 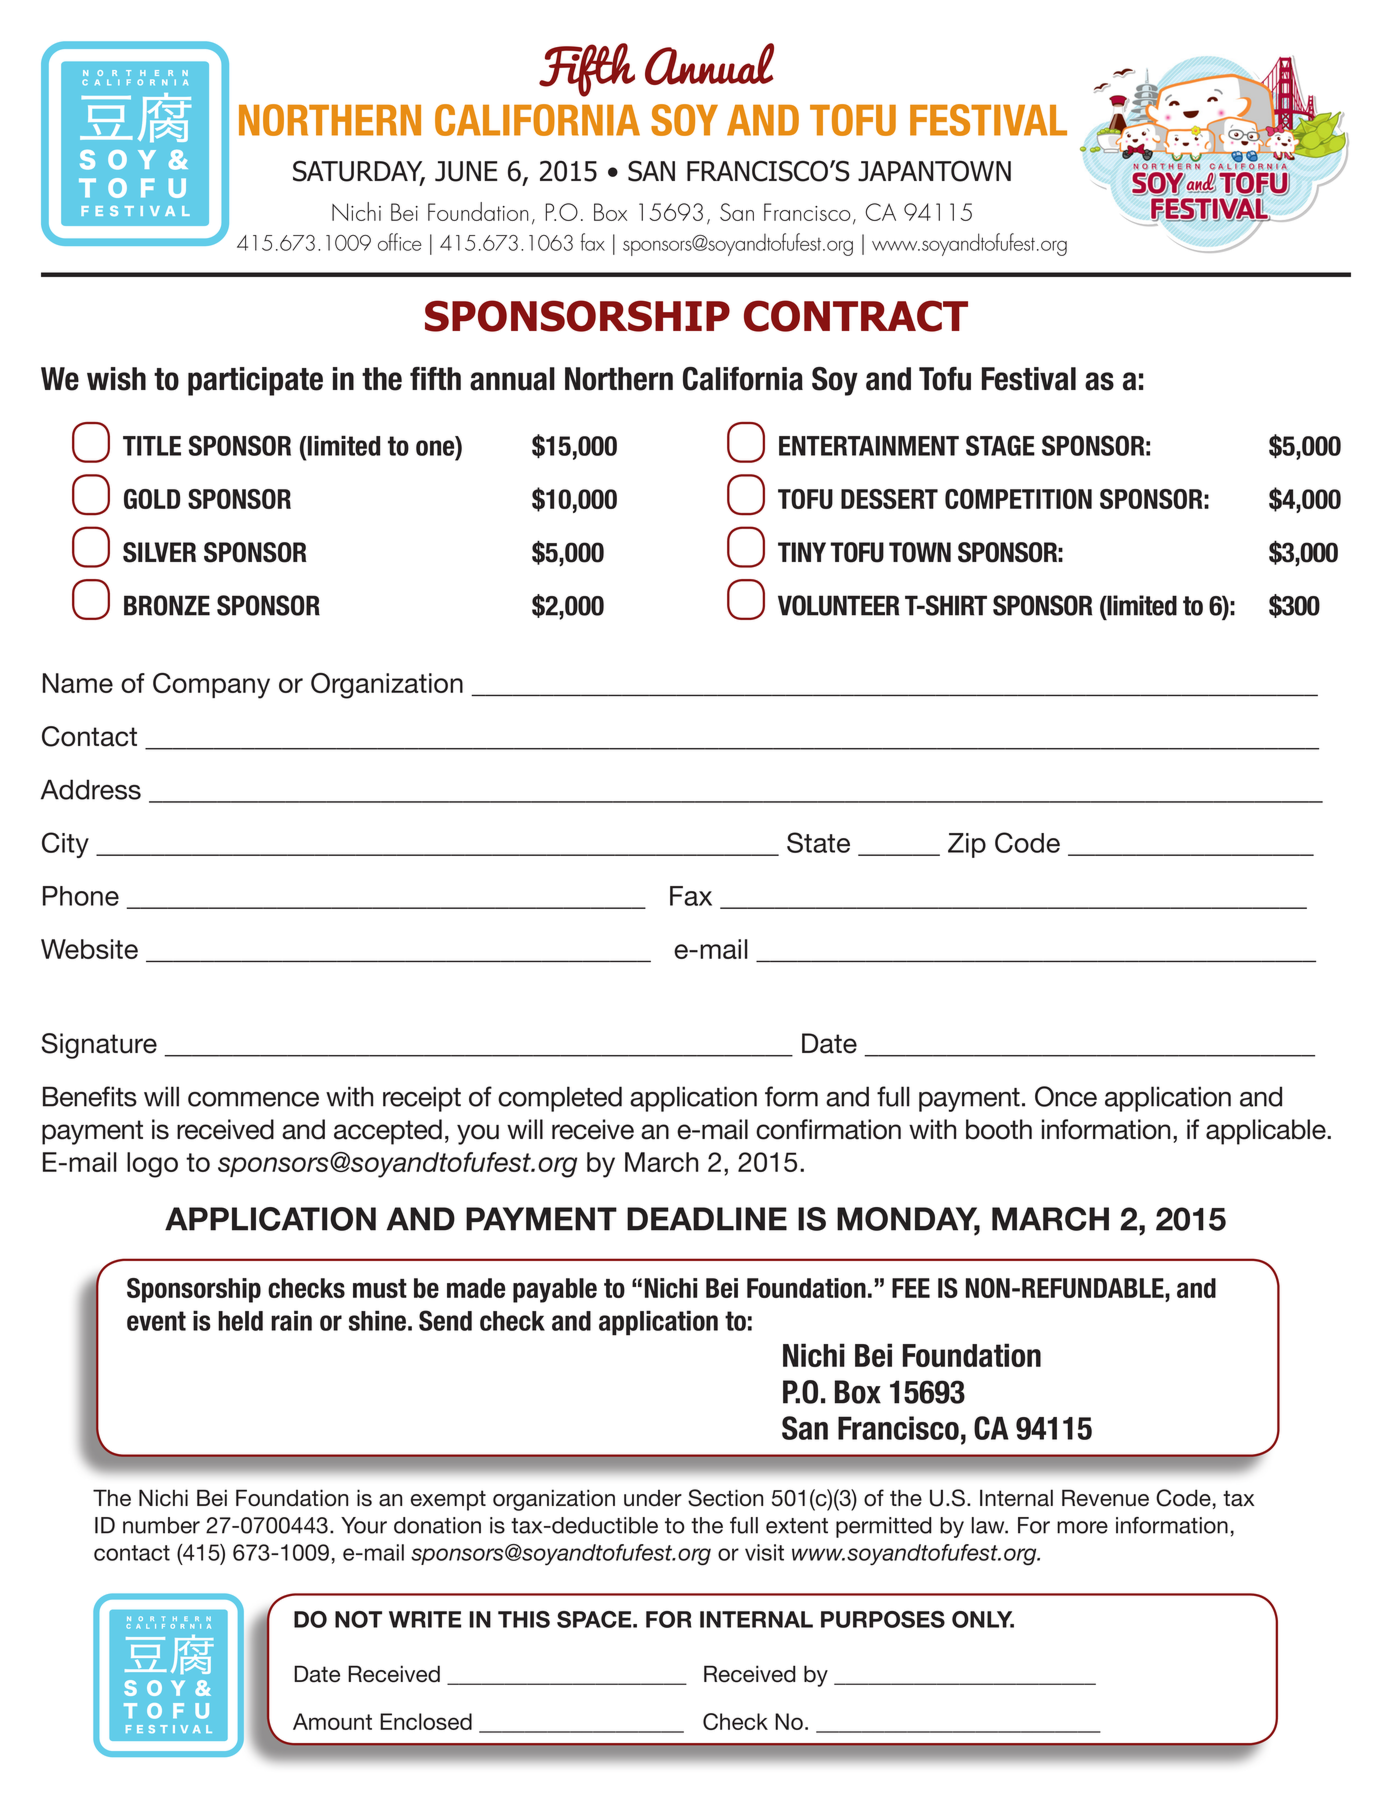 I want to click on THIS, so click(x=524, y=1619).
